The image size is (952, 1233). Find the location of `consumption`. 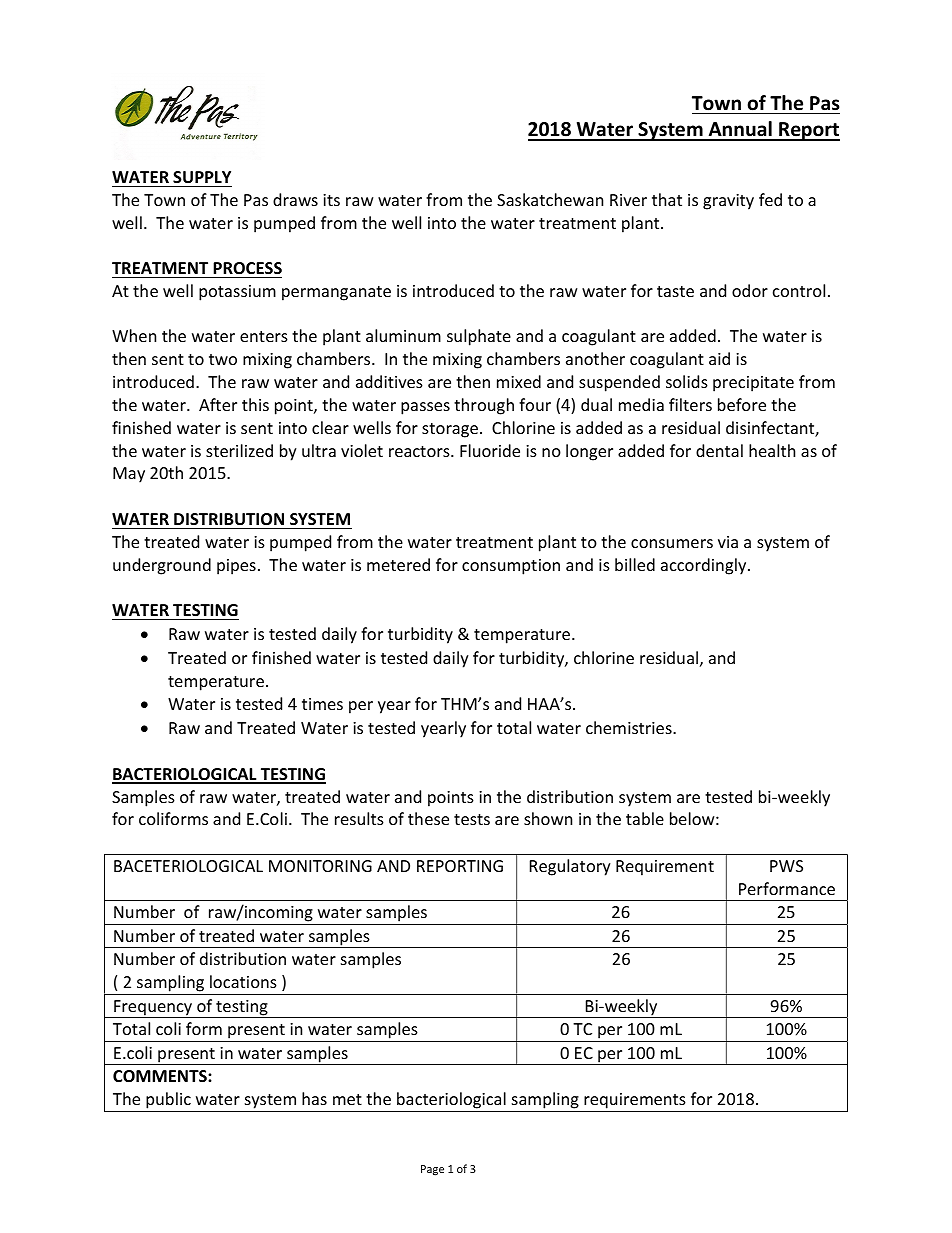

consumption is located at coordinates (511, 567).
